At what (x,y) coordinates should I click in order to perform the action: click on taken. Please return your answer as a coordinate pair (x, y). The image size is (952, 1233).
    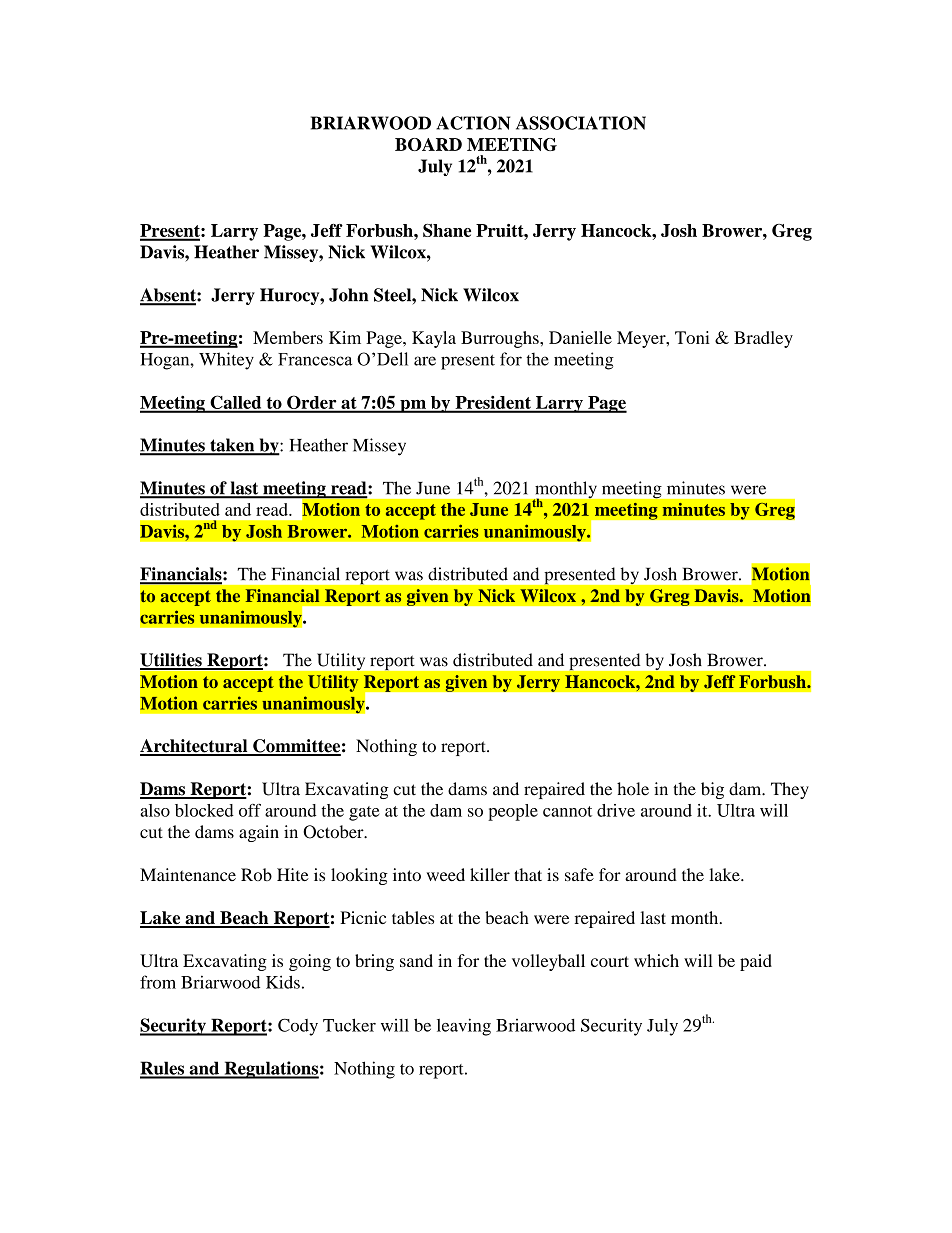
    Looking at the image, I should click on (232, 446).
